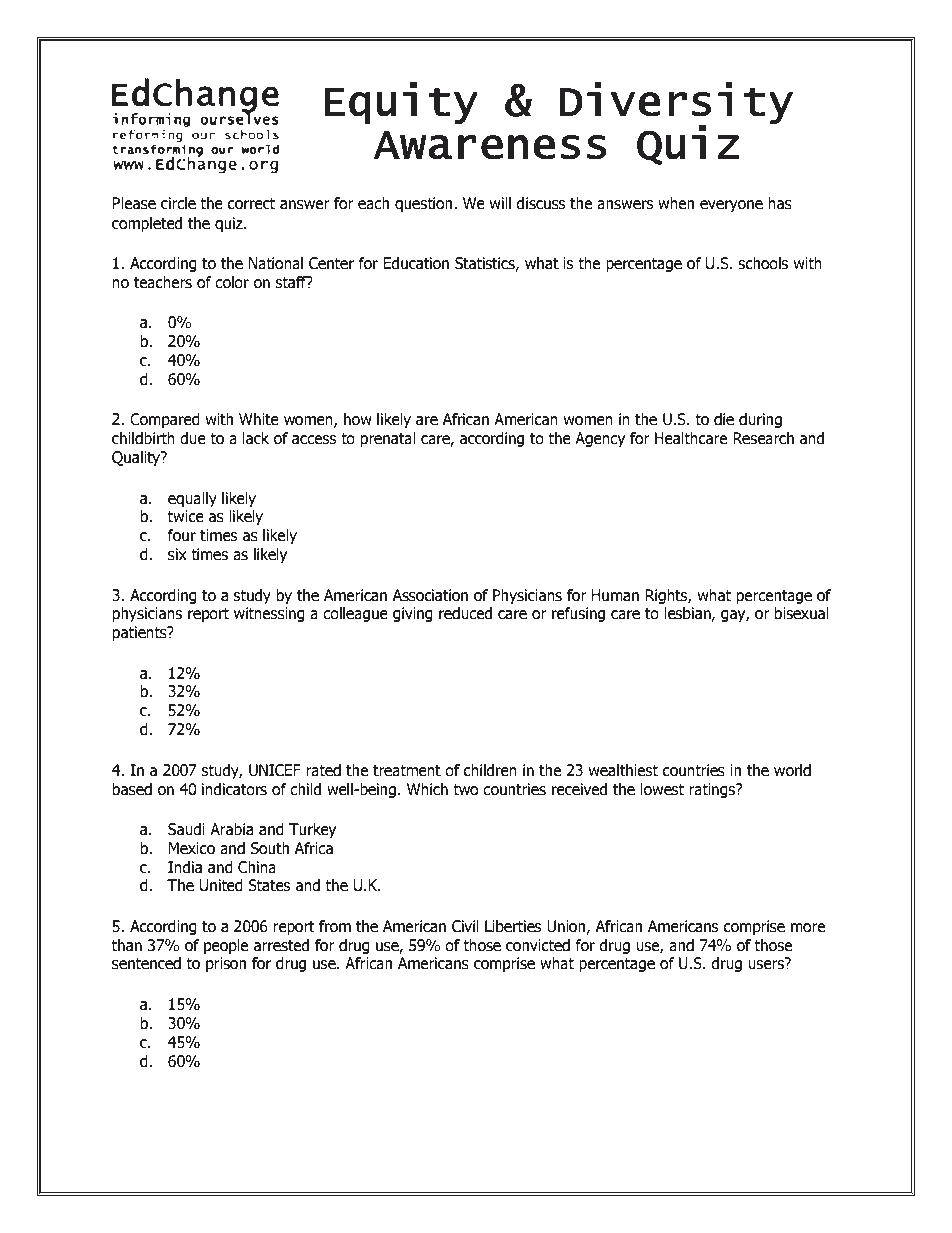  What do you see at coordinates (178, 203) in the screenshot?
I see `circle` at bounding box center [178, 203].
